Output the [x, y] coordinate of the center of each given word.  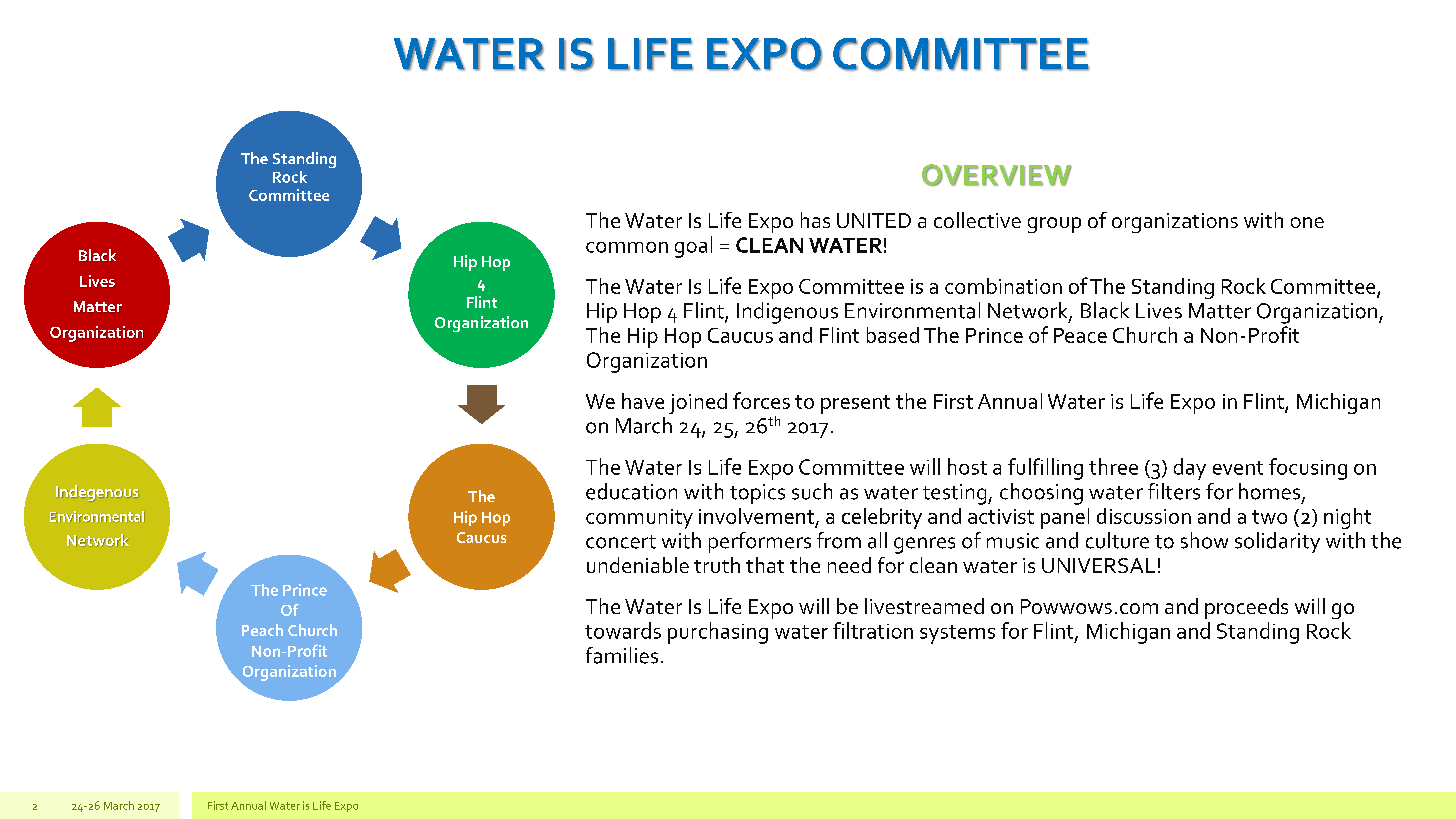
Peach [262, 630]
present [855, 404]
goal [693, 247]
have [643, 401]
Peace [1080, 335]
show [1204, 540]
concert [621, 542]
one [1307, 222]
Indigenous [787, 313]
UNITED [874, 220]
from [839, 540]
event [1238, 468]
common [627, 247]
